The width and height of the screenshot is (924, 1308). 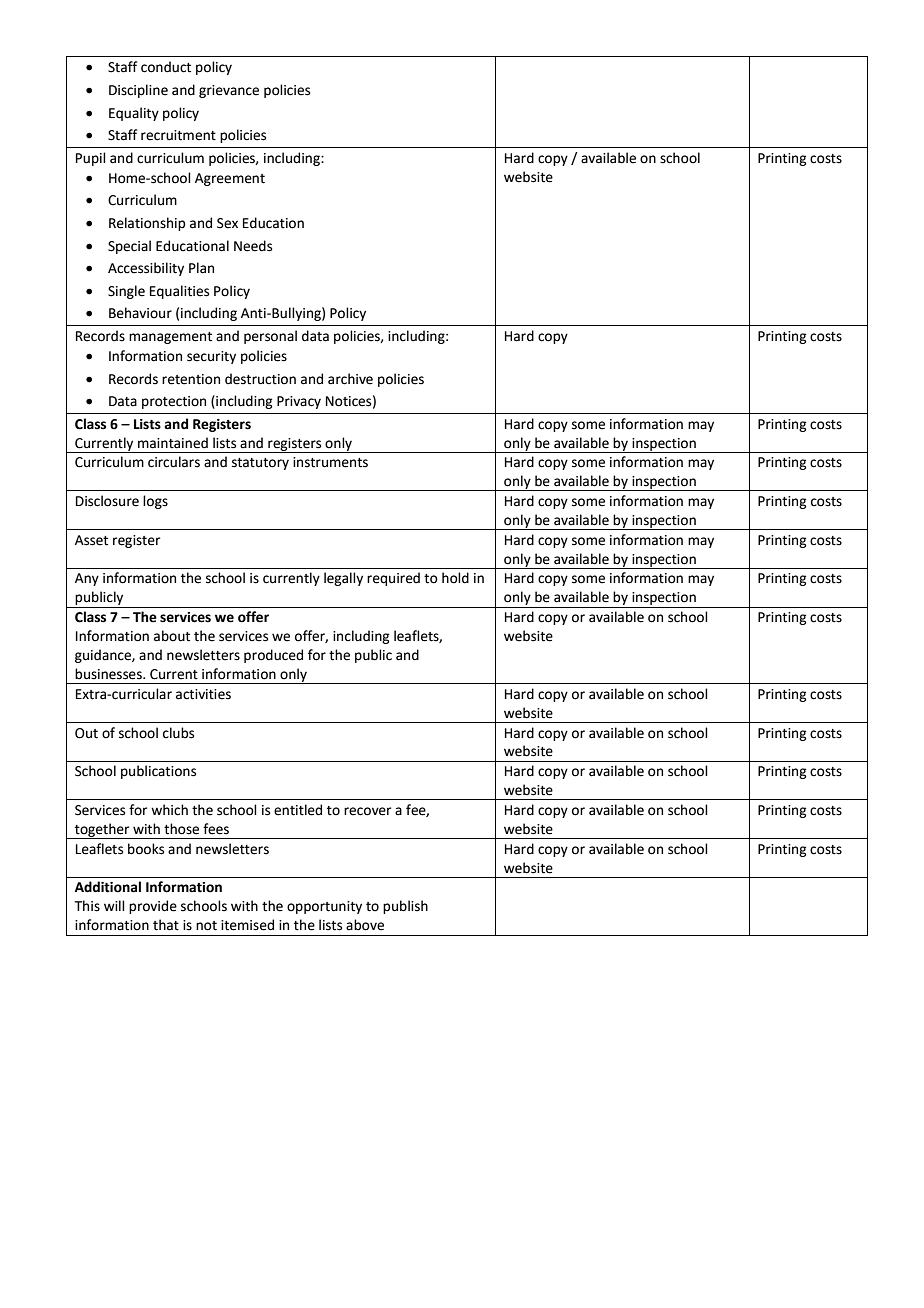 What do you see at coordinates (260, 379) in the screenshot?
I see `destruction` at bounding box center [260, 379].
